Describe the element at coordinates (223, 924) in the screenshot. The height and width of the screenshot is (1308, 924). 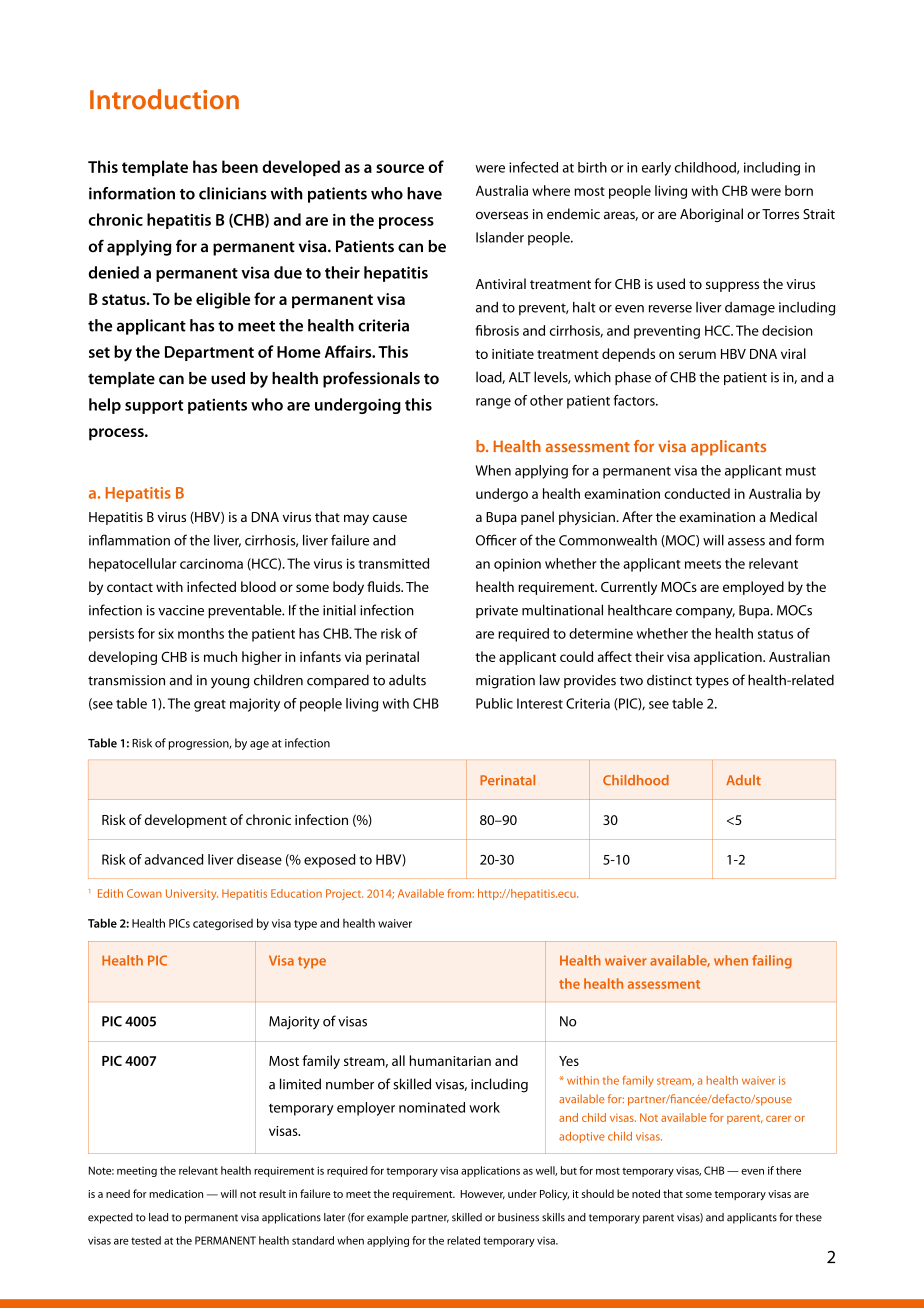
I see `categorised` at that location.
